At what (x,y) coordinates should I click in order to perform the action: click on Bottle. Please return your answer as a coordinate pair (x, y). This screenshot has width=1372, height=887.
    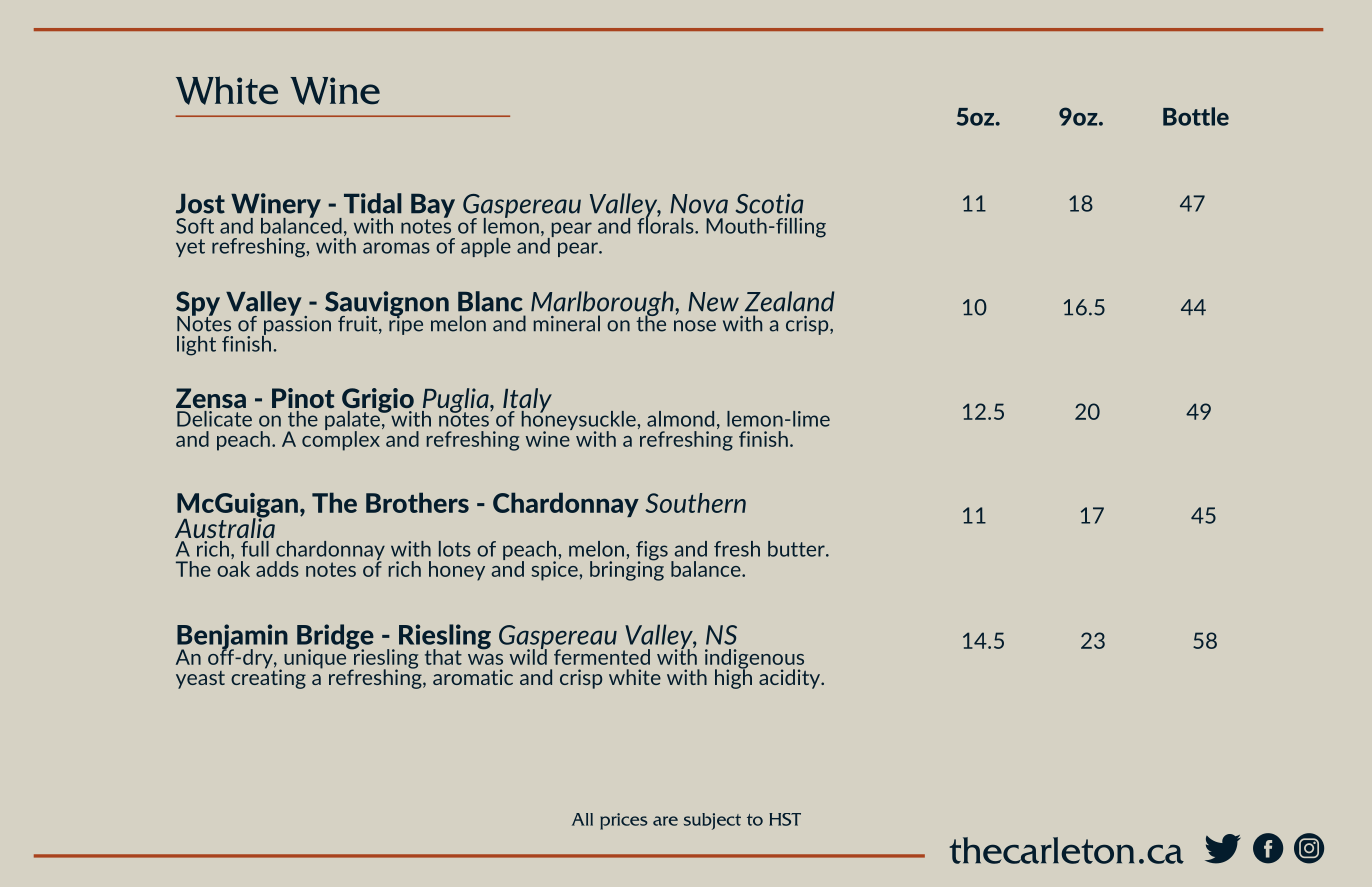
    Looking at the image, I should click on (1196, 116).
